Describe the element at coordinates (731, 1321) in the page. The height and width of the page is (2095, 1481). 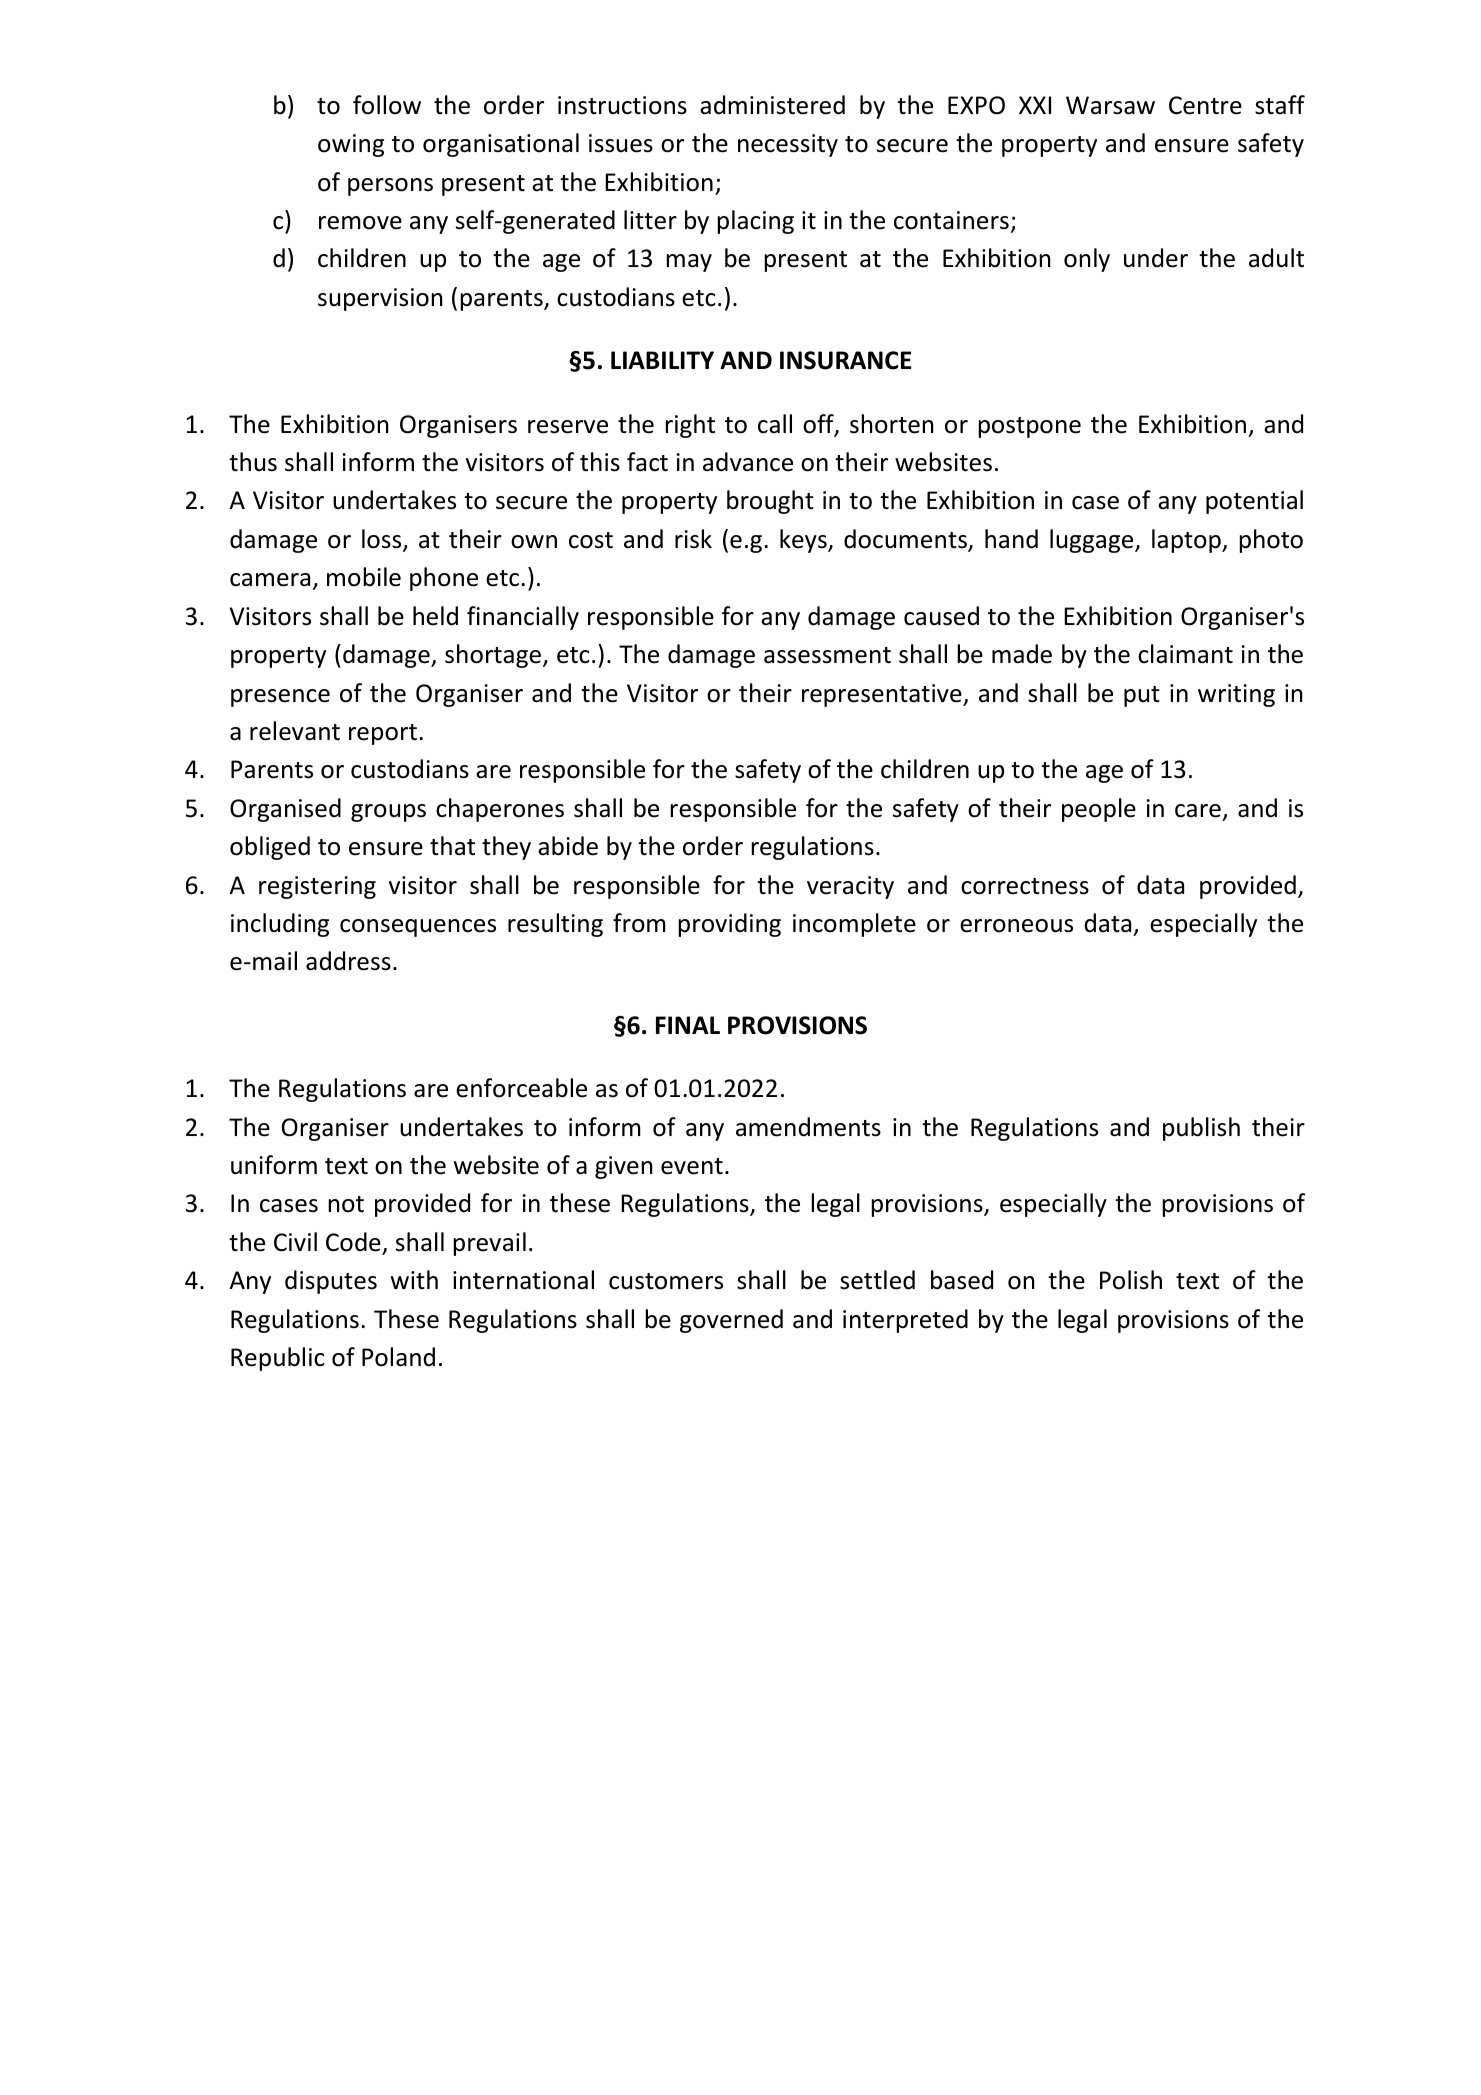
I see `governed` at that location.
